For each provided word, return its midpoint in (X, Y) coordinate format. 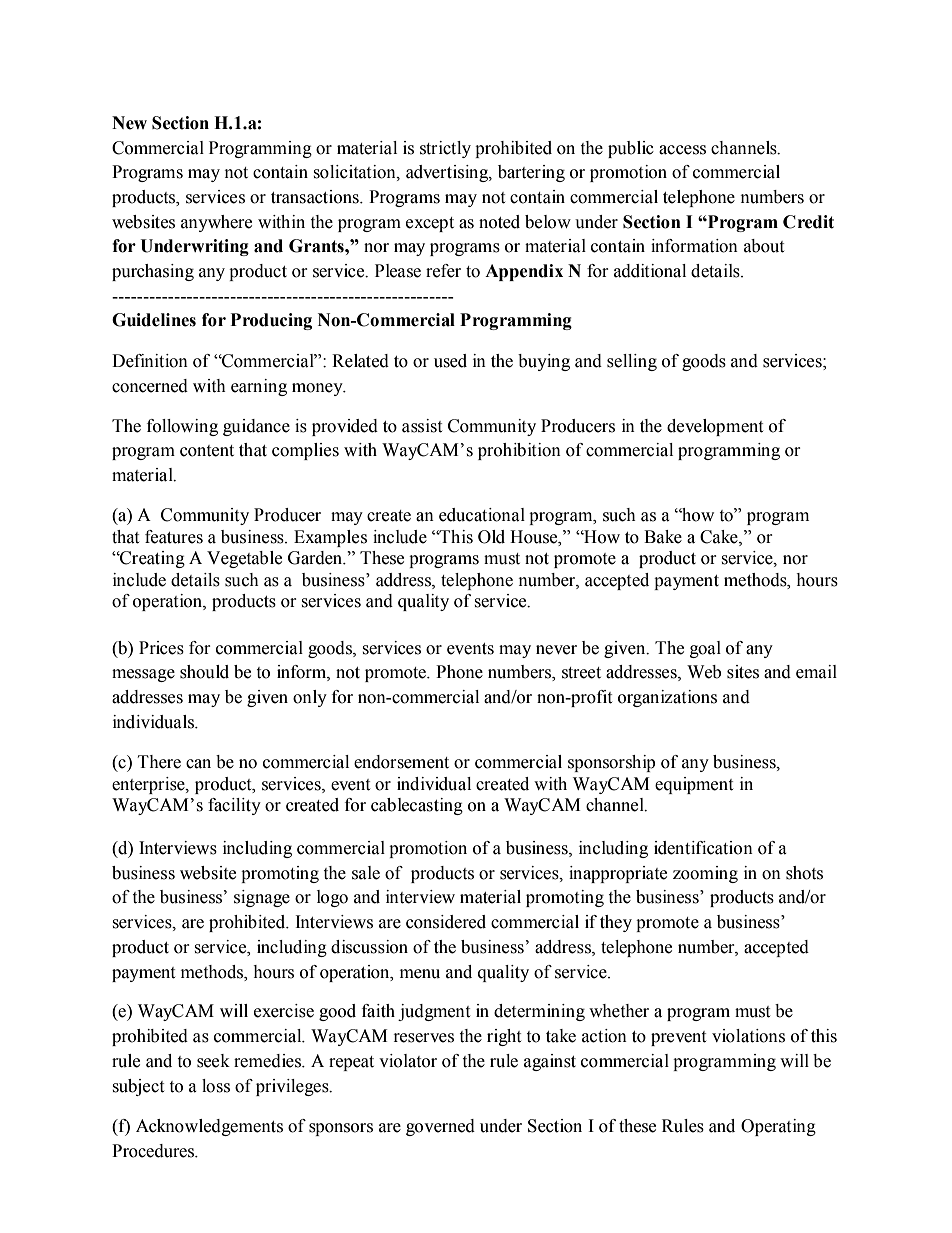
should (204, 672)
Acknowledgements (209, 1127)
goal (705, 649)
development (715, 427)
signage (262, 898)
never (556, 650)
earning (259, 387)
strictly (445, 149)
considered (446, 922)
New (129, 123)
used (450, 361)
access (682, 150)
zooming (705, 874)
